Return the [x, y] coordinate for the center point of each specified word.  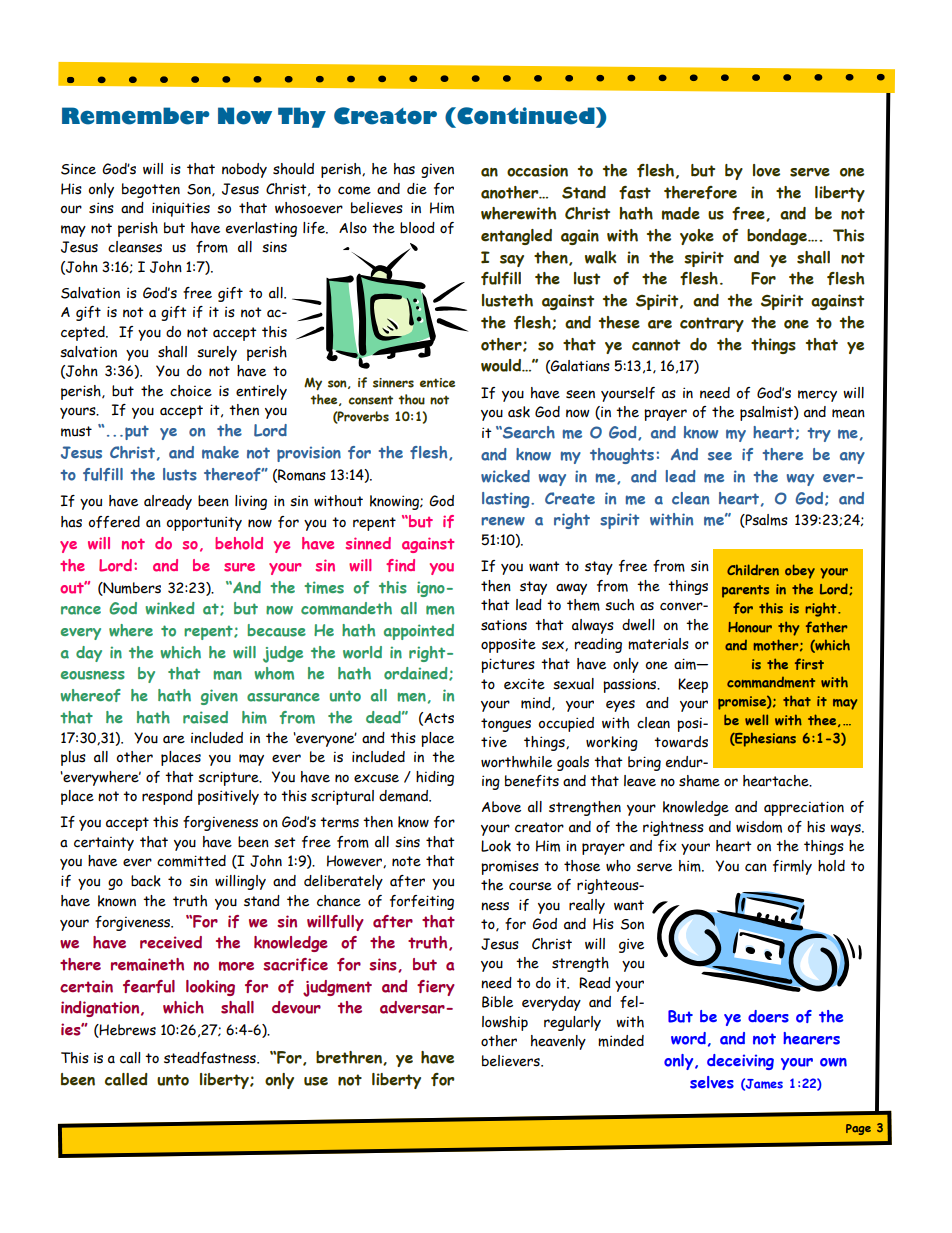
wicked [505, 476]
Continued [526, 117]
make [220, 452]
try [819, 434]
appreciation [804, 808]
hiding [435, 778]
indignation [101, 1009]
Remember [135, 116]
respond [167, 797]
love [766, 170]
